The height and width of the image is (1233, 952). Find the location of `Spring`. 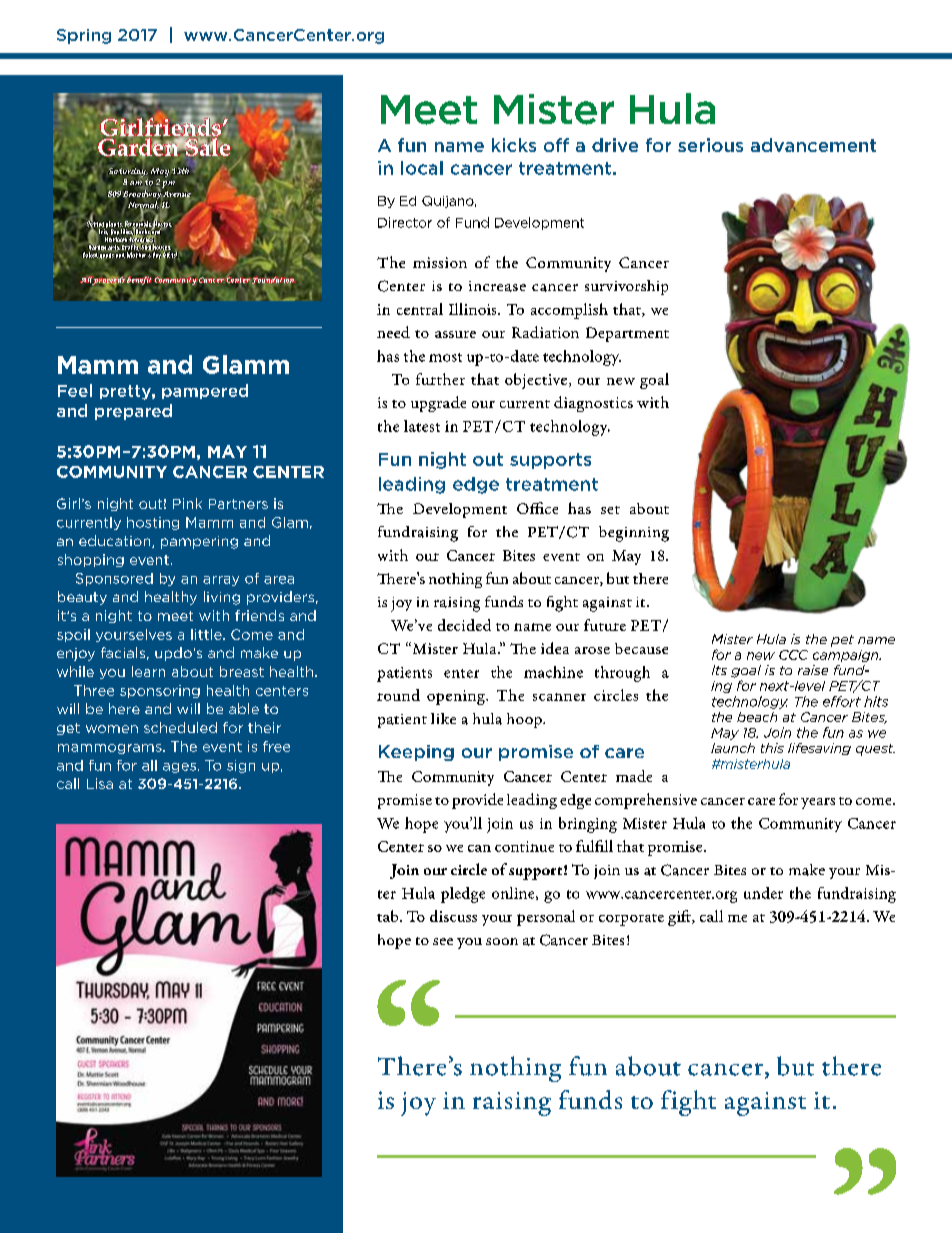

Spring is located at coordinates (84, 36).
